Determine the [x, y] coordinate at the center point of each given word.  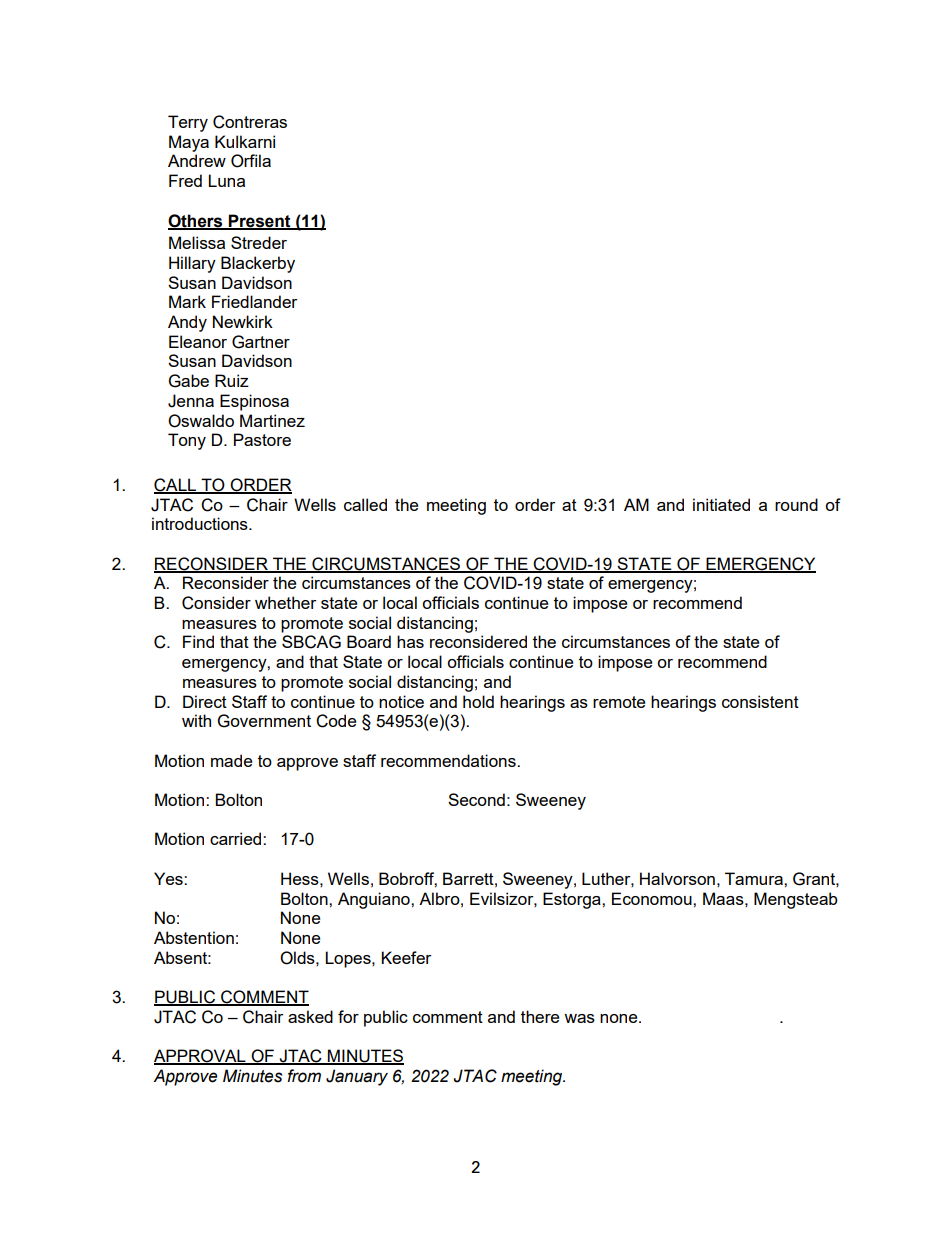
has [410, 641]
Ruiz [232, 380]
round [796, 504]
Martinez [272, 420]
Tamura [755, 878]
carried [237, 838]
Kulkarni [245, 141]
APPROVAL [201, 1057]
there [540, 1016]
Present [260, 221]
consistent [760, 701]
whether [285, 602]
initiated [721, 504]
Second [476, 799]
